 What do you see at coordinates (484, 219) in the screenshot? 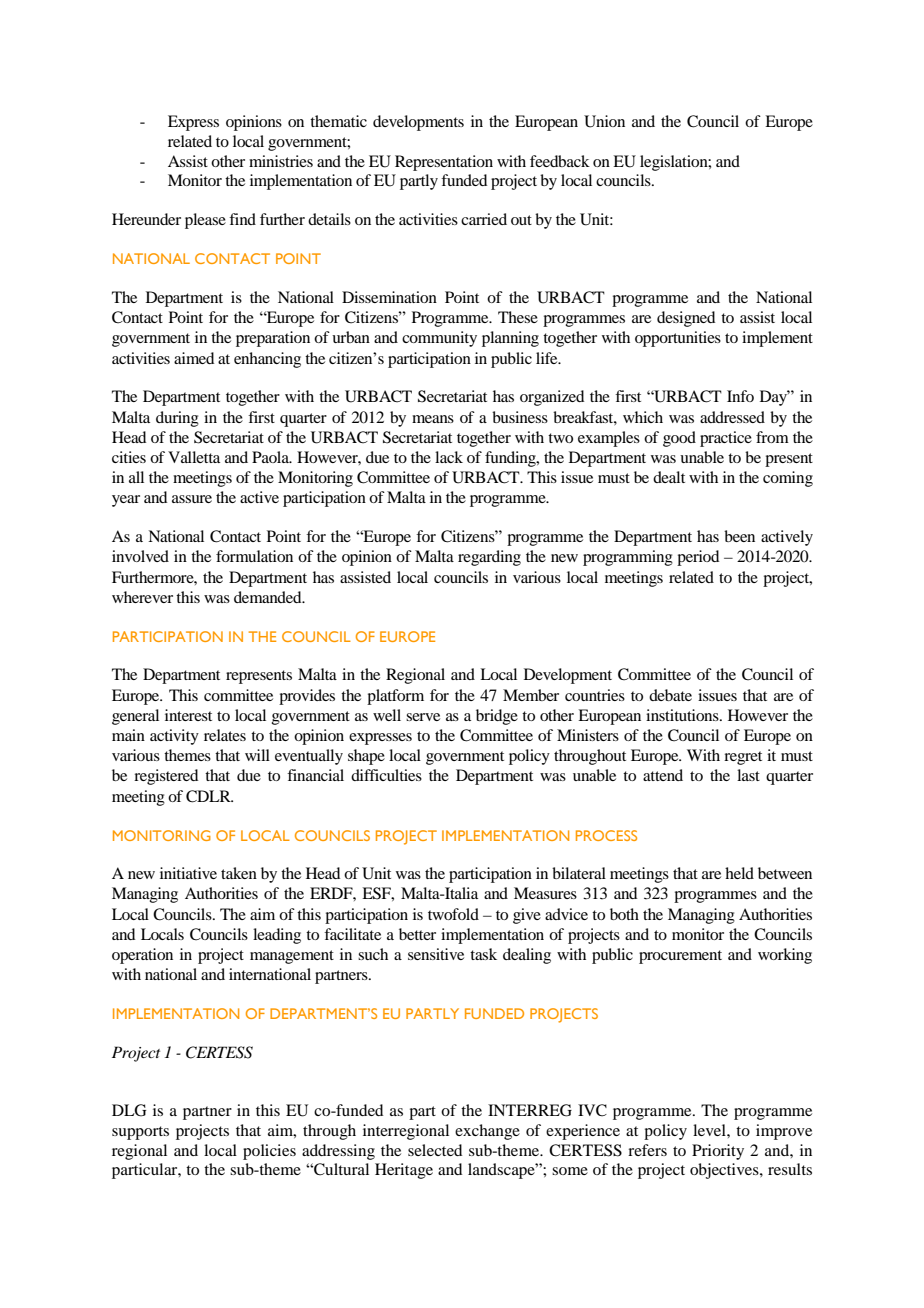
I see `carried` at bounding box center [484, 219].
